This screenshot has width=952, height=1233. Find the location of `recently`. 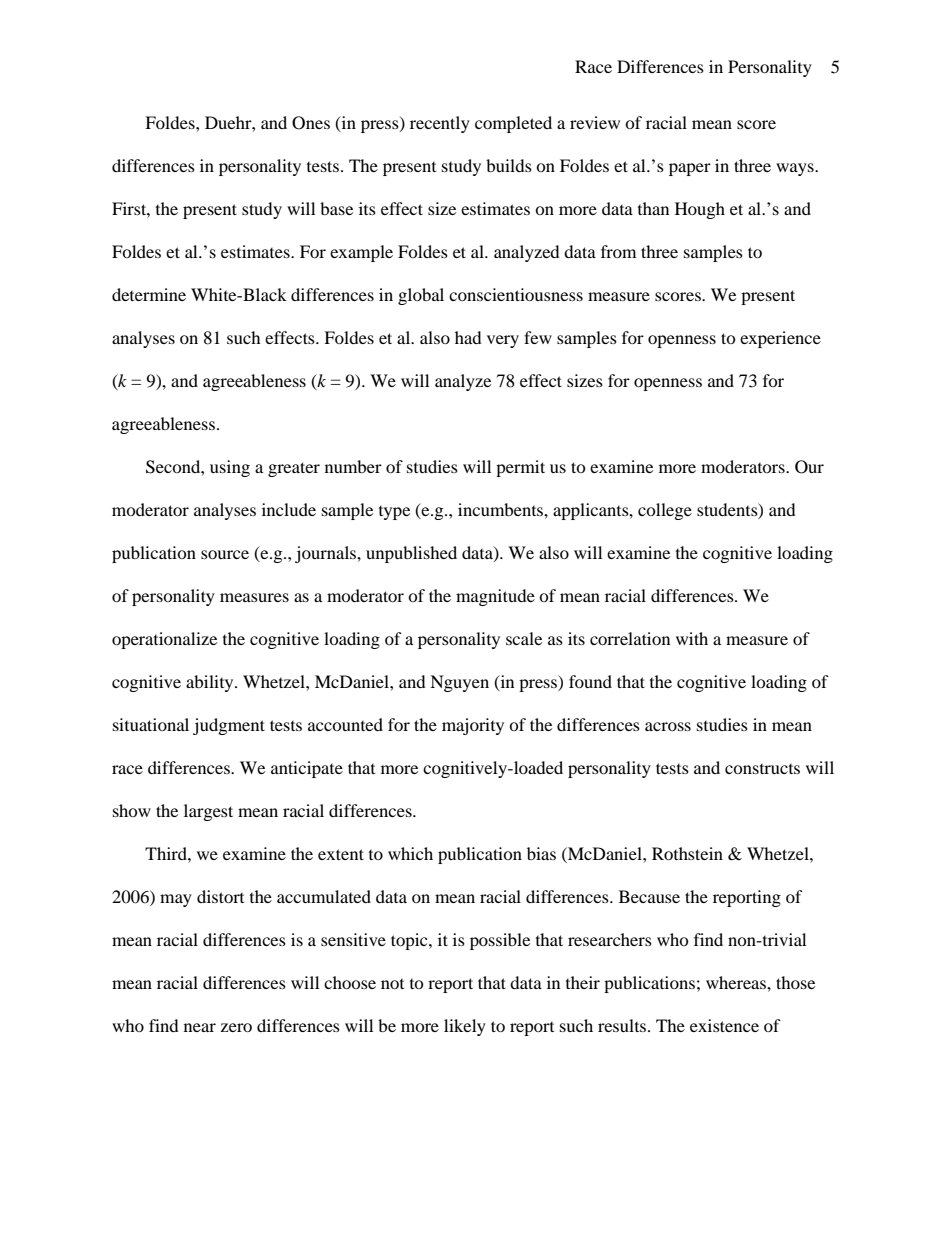

recently is located at coordinates (440, 124).
